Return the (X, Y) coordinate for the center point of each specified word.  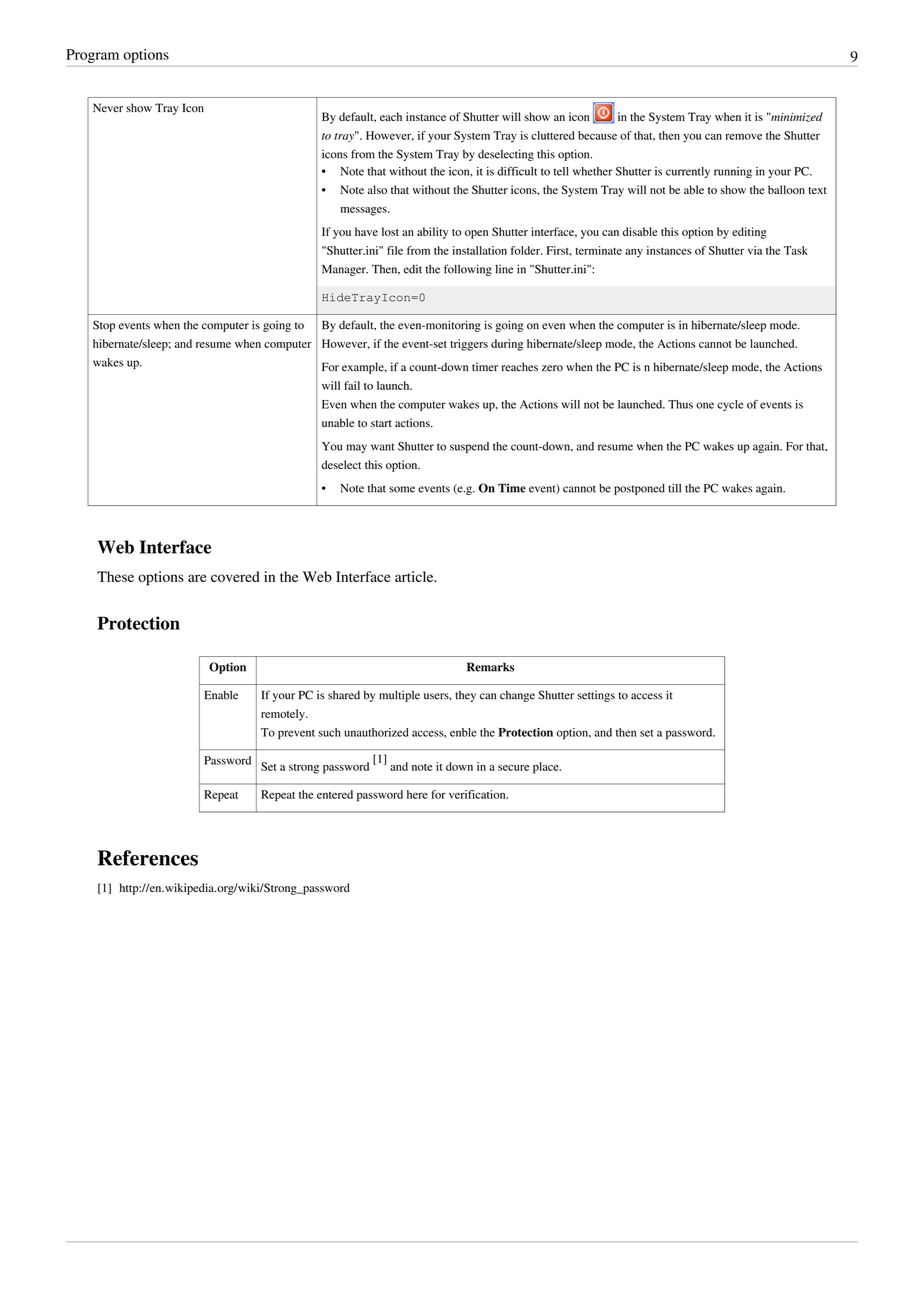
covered (235, 576)
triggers (469, 345)
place (547, 768)
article (415, 576)
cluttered (553, 135)
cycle (730, 405)
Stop (104, 326)
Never (108, 107)
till (674, 488)
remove (743, 136)
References (148, 858)
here (417, 794)
